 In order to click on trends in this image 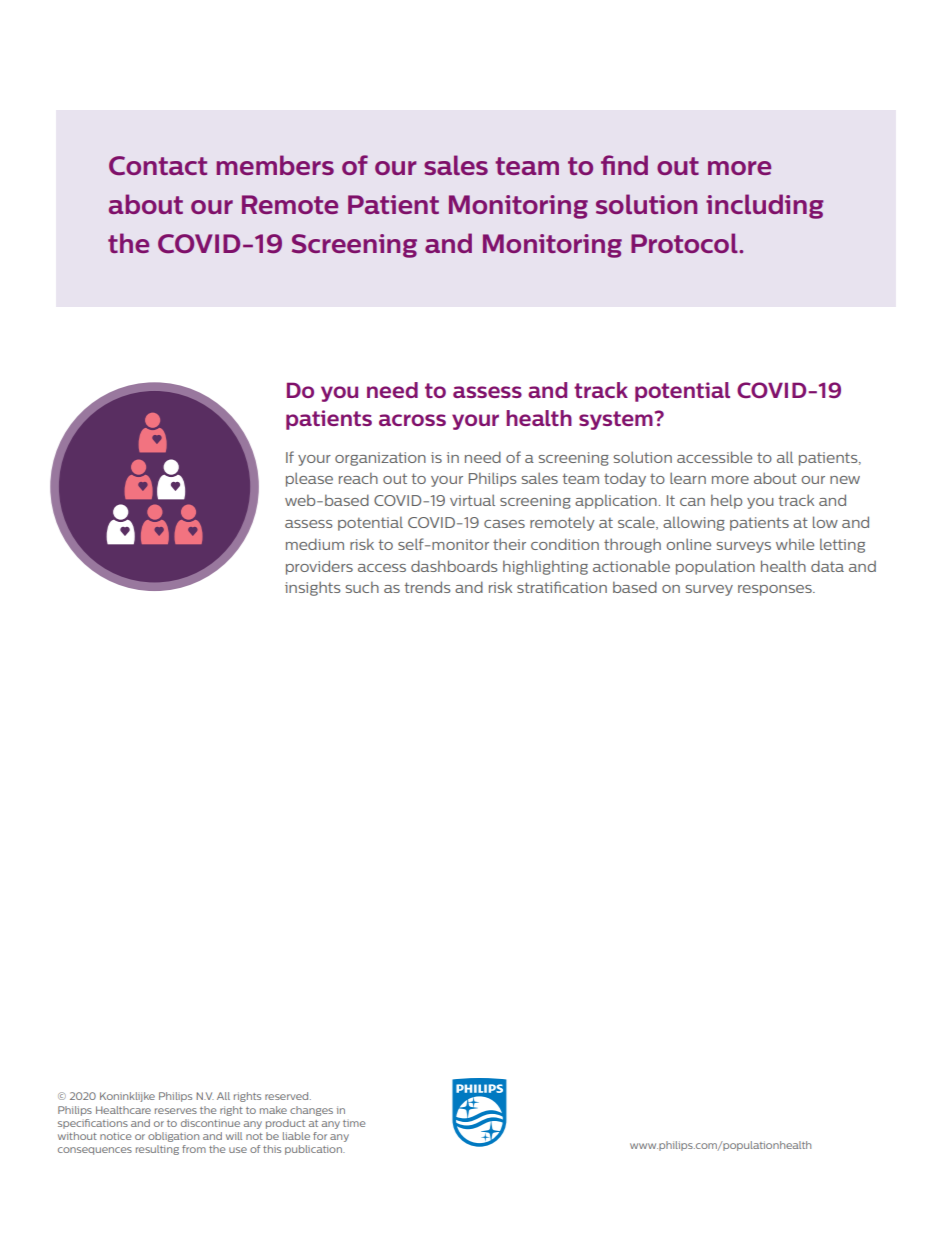, I will do `click(427, 587)`.
